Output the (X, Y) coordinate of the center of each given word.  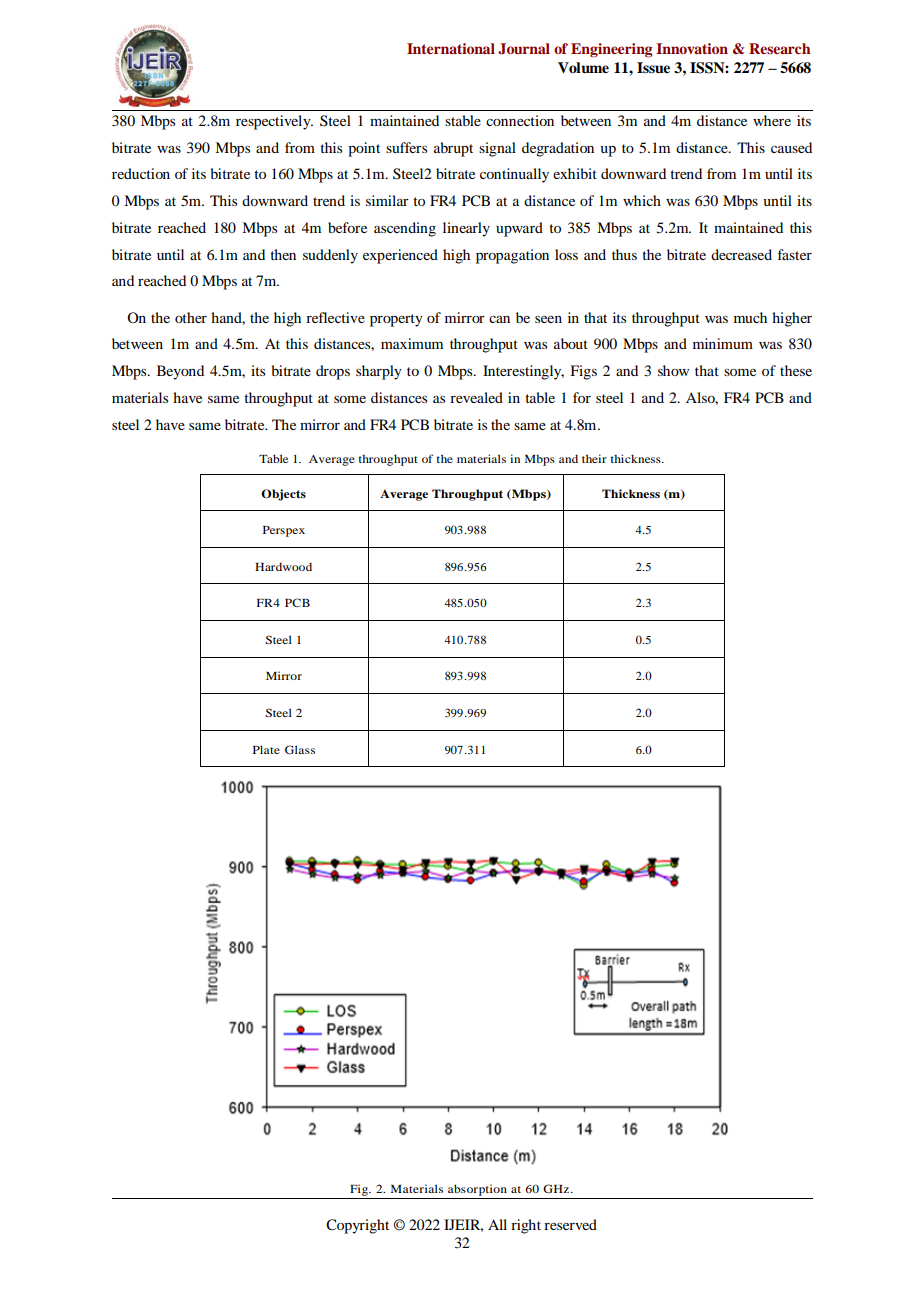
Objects (283, 495)
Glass (300, 749)
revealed (476, 397)
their (594, 458)
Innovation (692, 48)
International (451, 48)
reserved (570, 1224)
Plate (266, 749)
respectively (274, 122)
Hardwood (283, 566)
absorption (477, 1190)
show (673, 370)
